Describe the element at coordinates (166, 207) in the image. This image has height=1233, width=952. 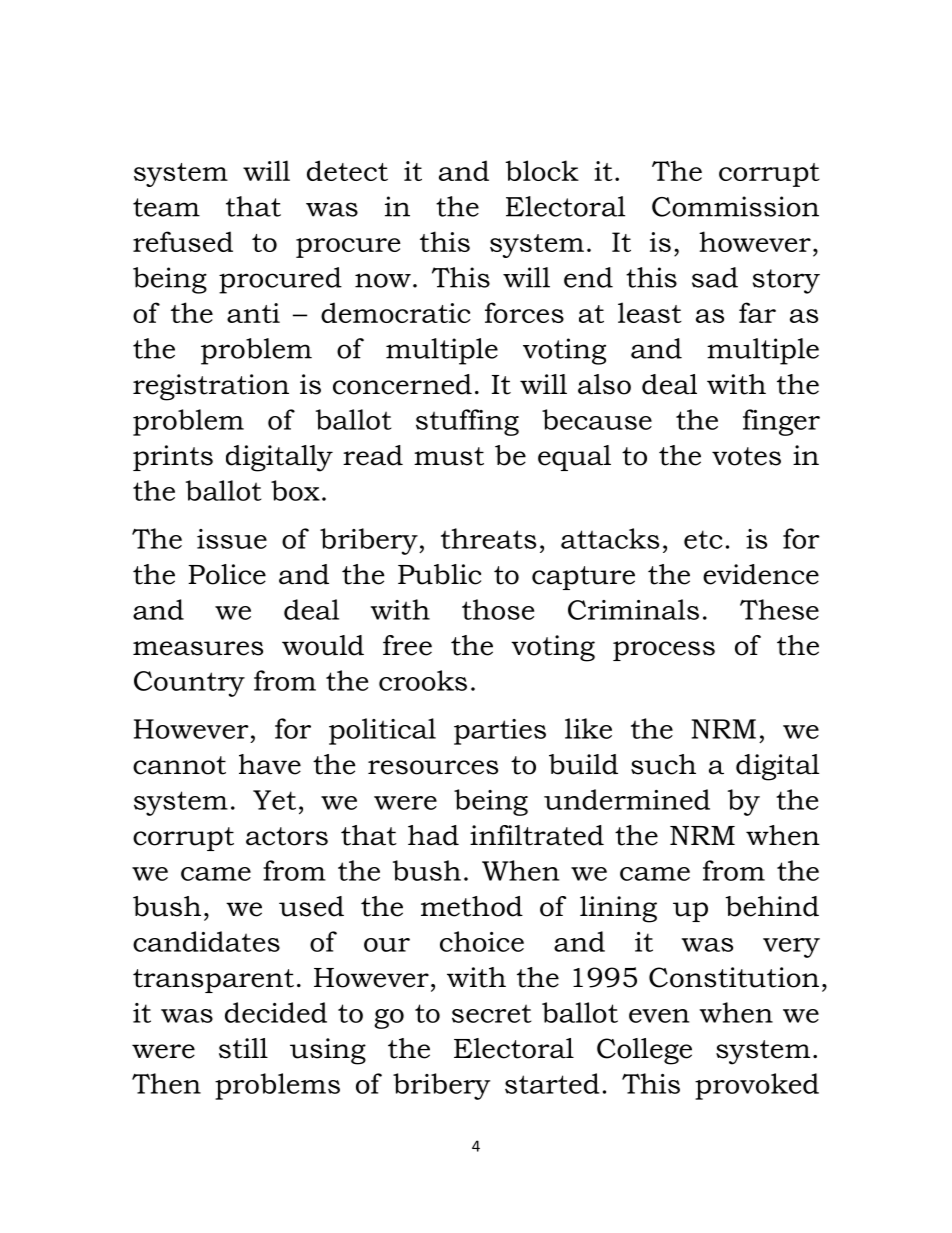
I see `team` at that location.
